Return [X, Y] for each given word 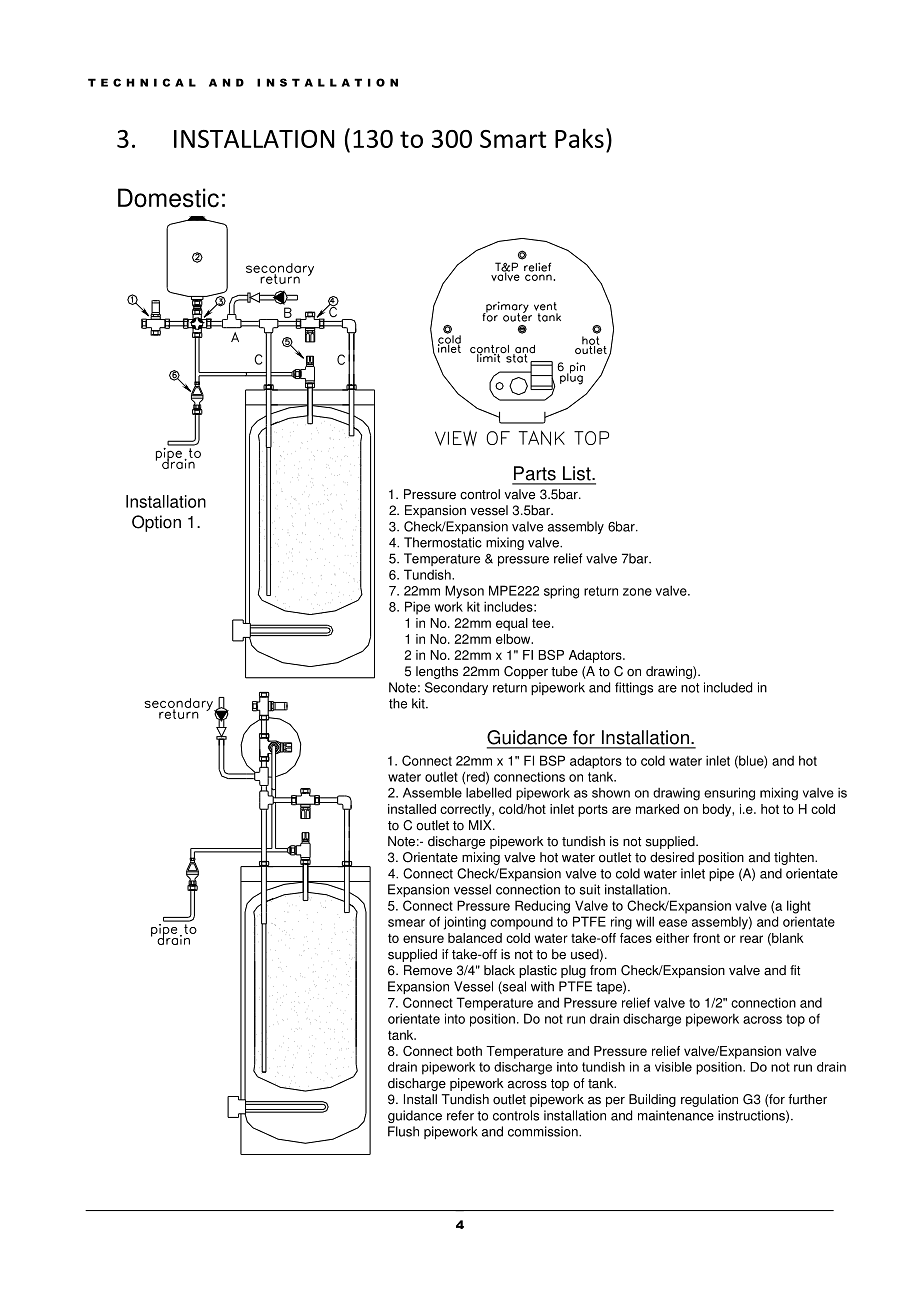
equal [512, 624]
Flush [403, 1131]
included [728, 687]
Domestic [168, 198]
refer [460, 1115]
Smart [513, 139]
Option [156, 523]
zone [637, 592]
